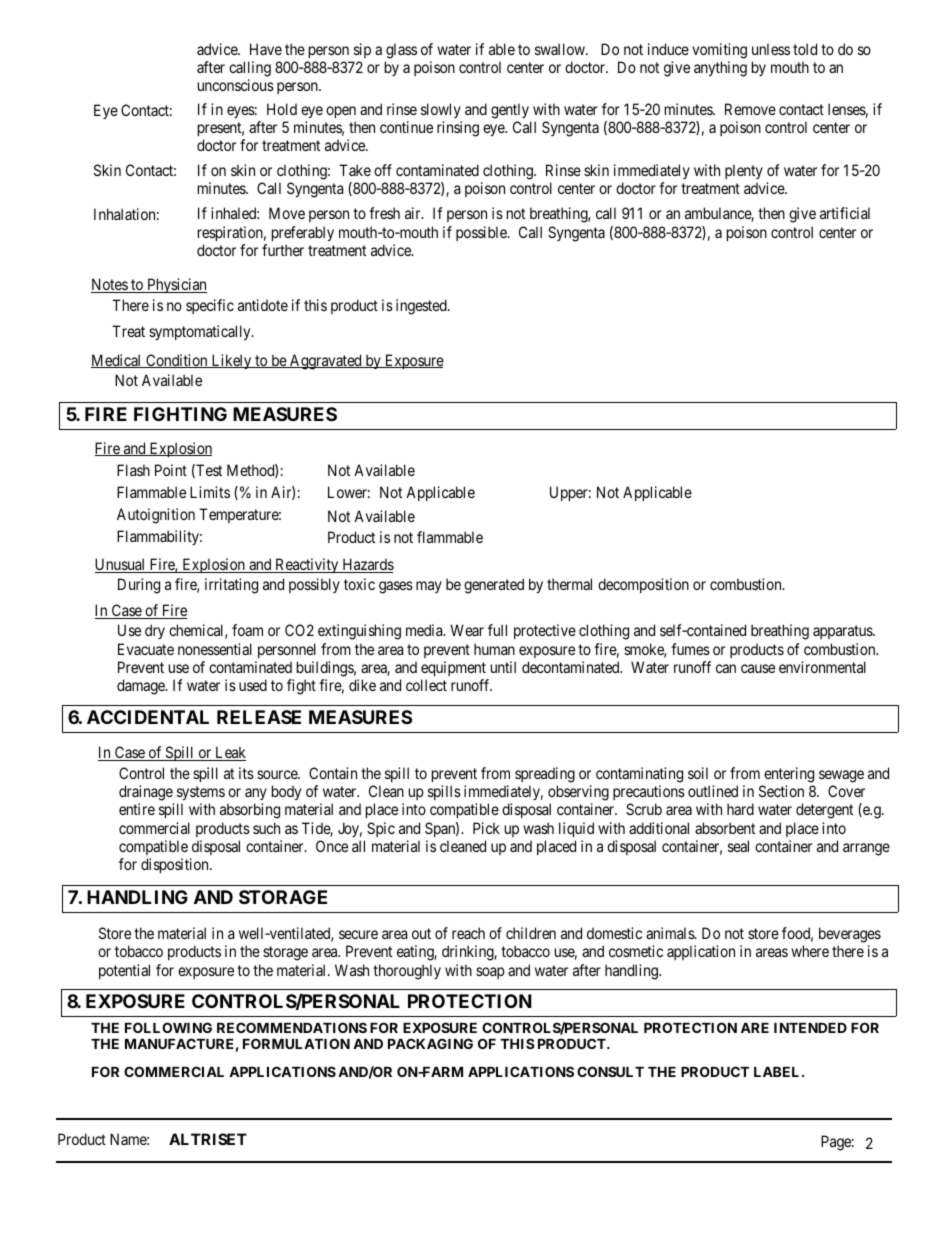 This image has height=1233, width=952. I want to click on INTENDED, so click(810, 1028).
